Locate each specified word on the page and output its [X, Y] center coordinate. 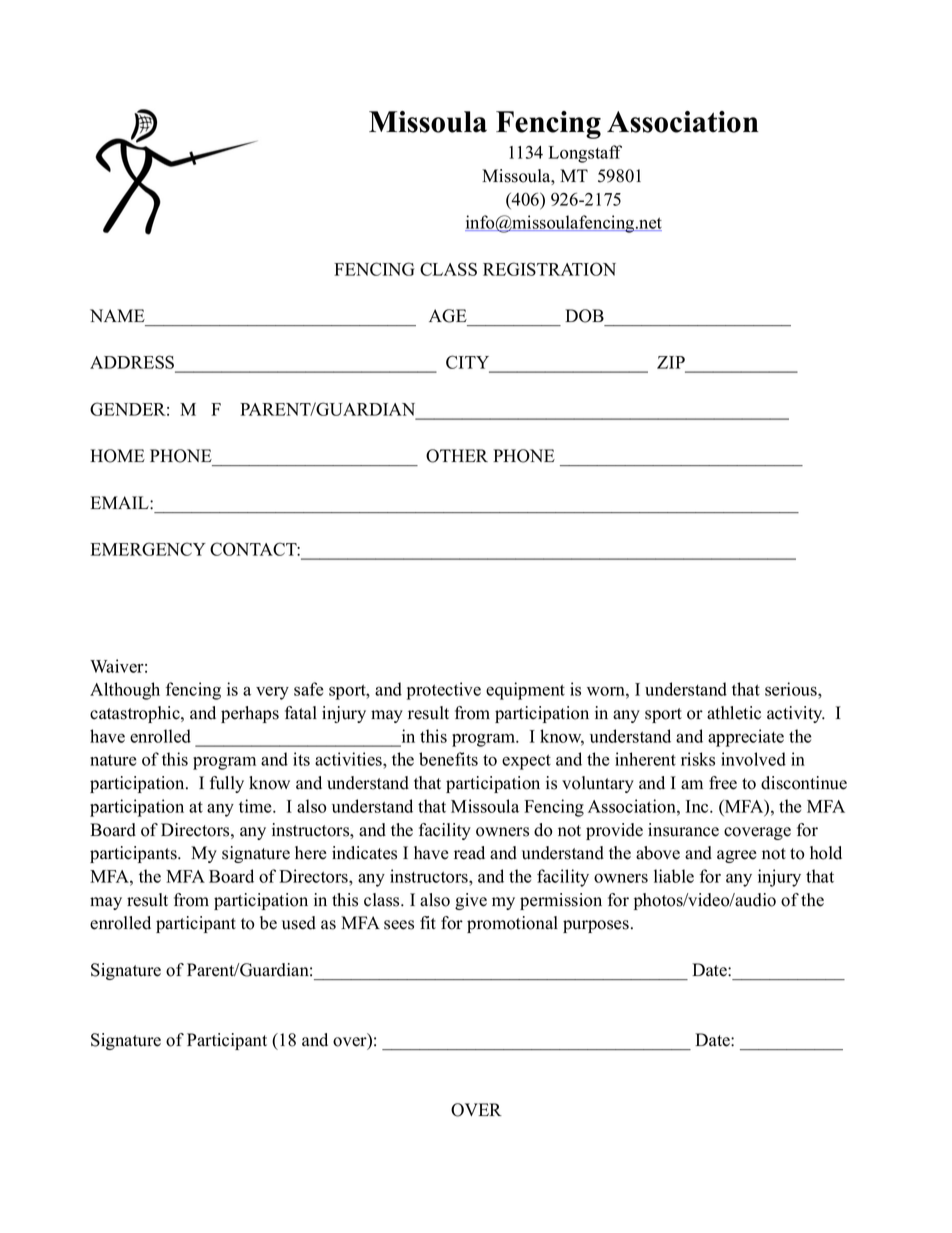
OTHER [457, 456]
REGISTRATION [549, 269]
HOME [117, 456]
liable [674, 876]
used [299, 923]
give [471, 901]
